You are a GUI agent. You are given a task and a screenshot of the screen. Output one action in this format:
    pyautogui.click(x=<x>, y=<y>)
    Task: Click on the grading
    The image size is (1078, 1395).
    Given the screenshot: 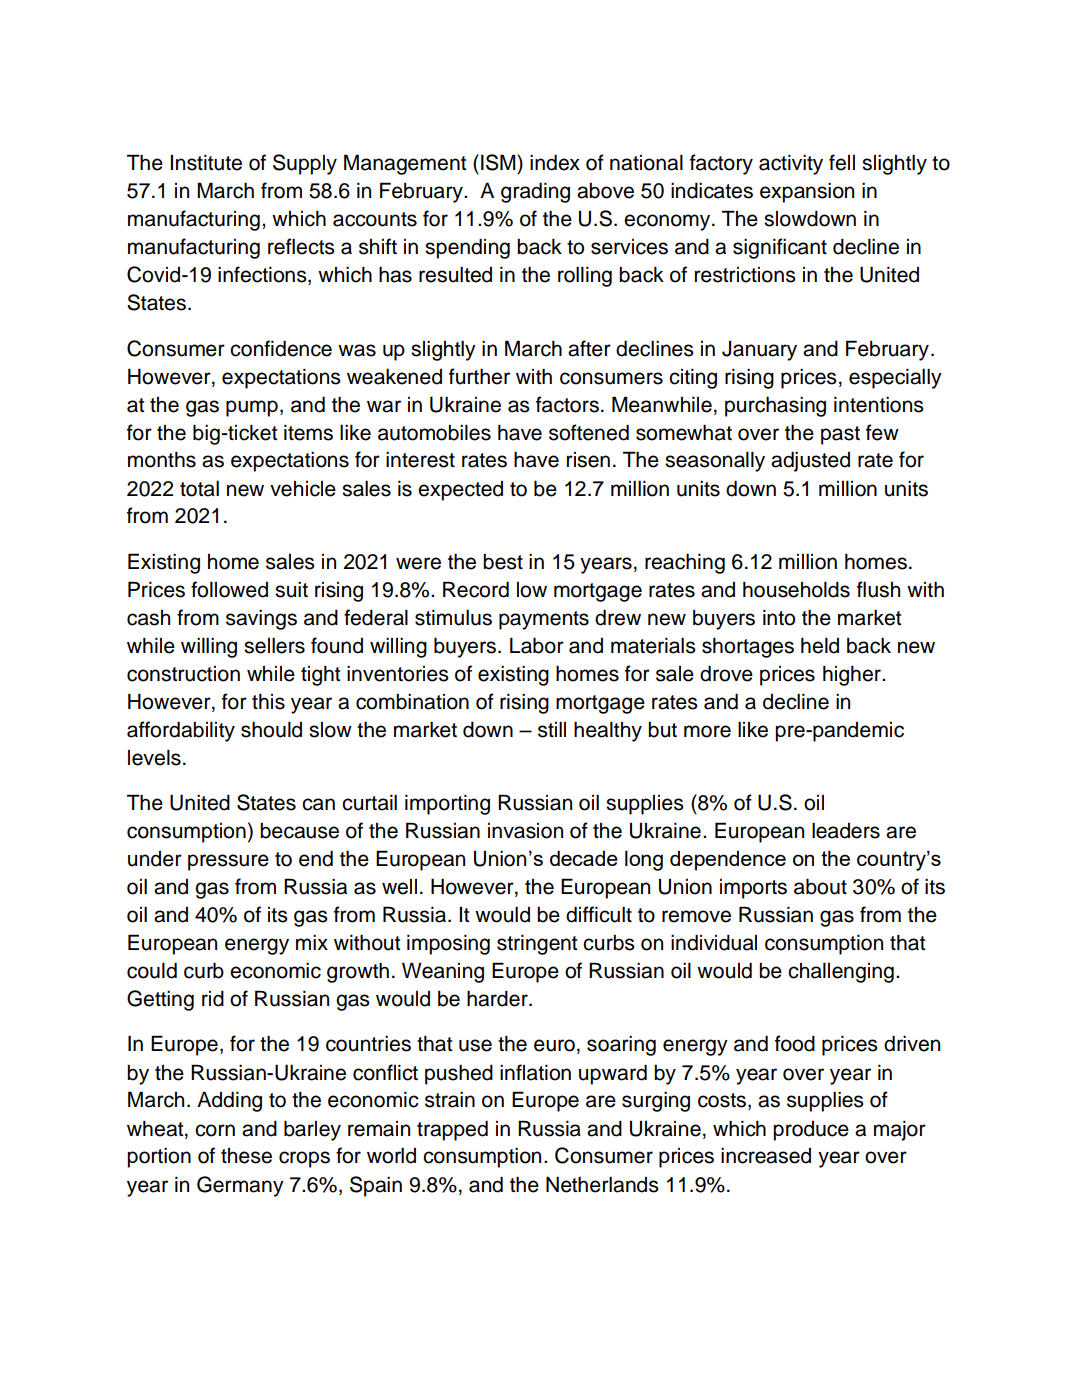 What is the action you would take?
    pyautogui.click(x=535, y=192)
